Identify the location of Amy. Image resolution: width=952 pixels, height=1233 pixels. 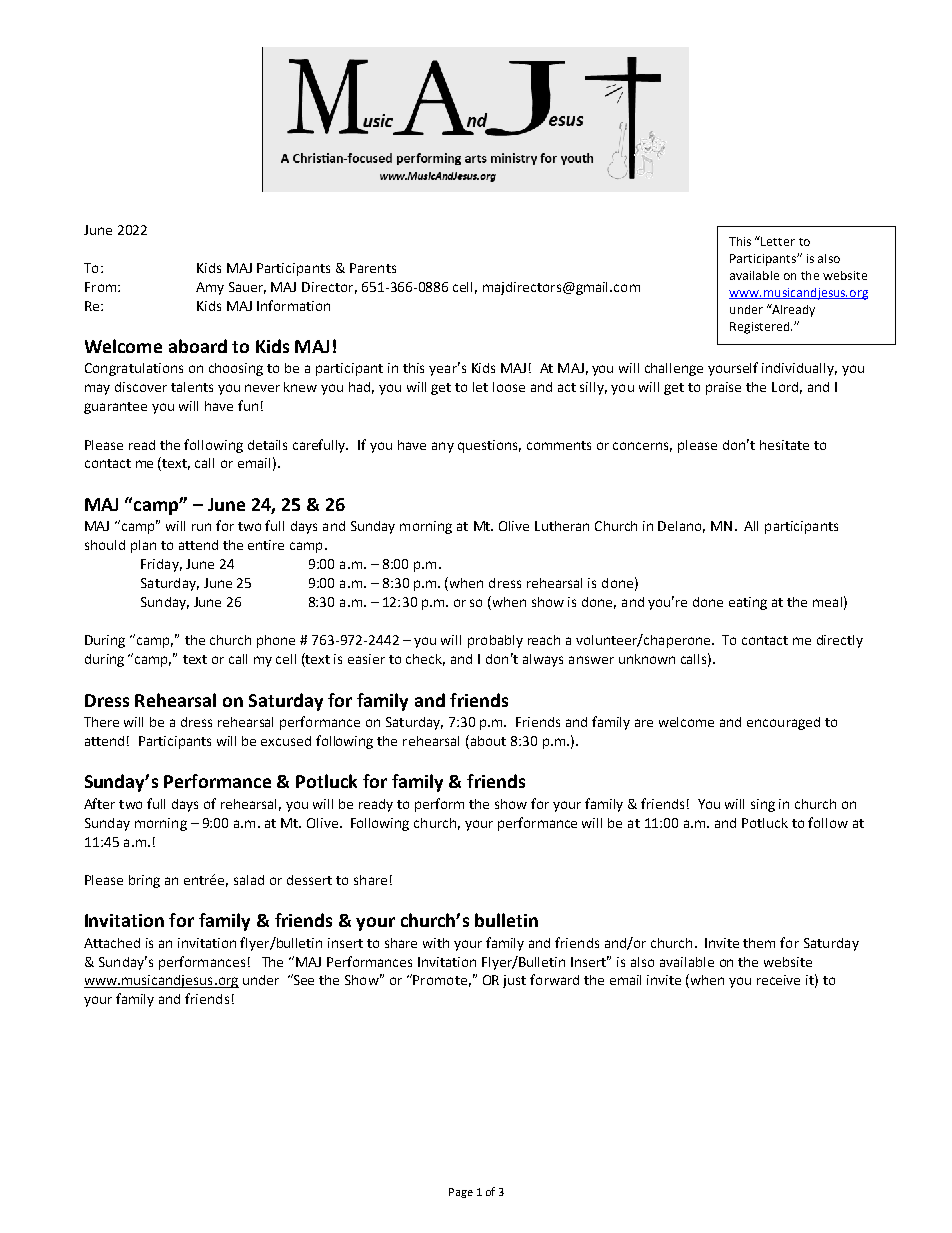
(210, 288).
